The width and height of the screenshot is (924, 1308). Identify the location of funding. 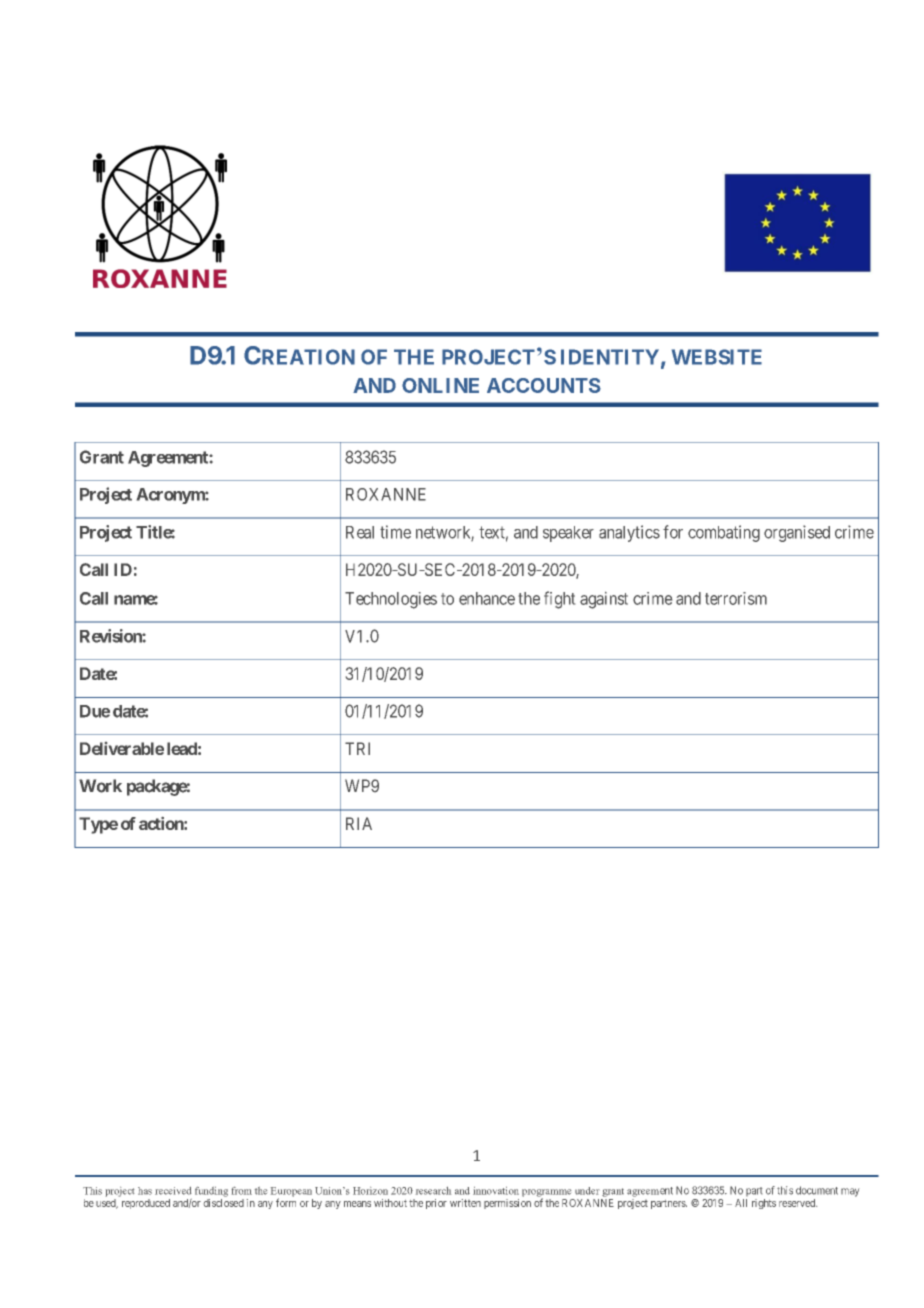
(211, 1192).
